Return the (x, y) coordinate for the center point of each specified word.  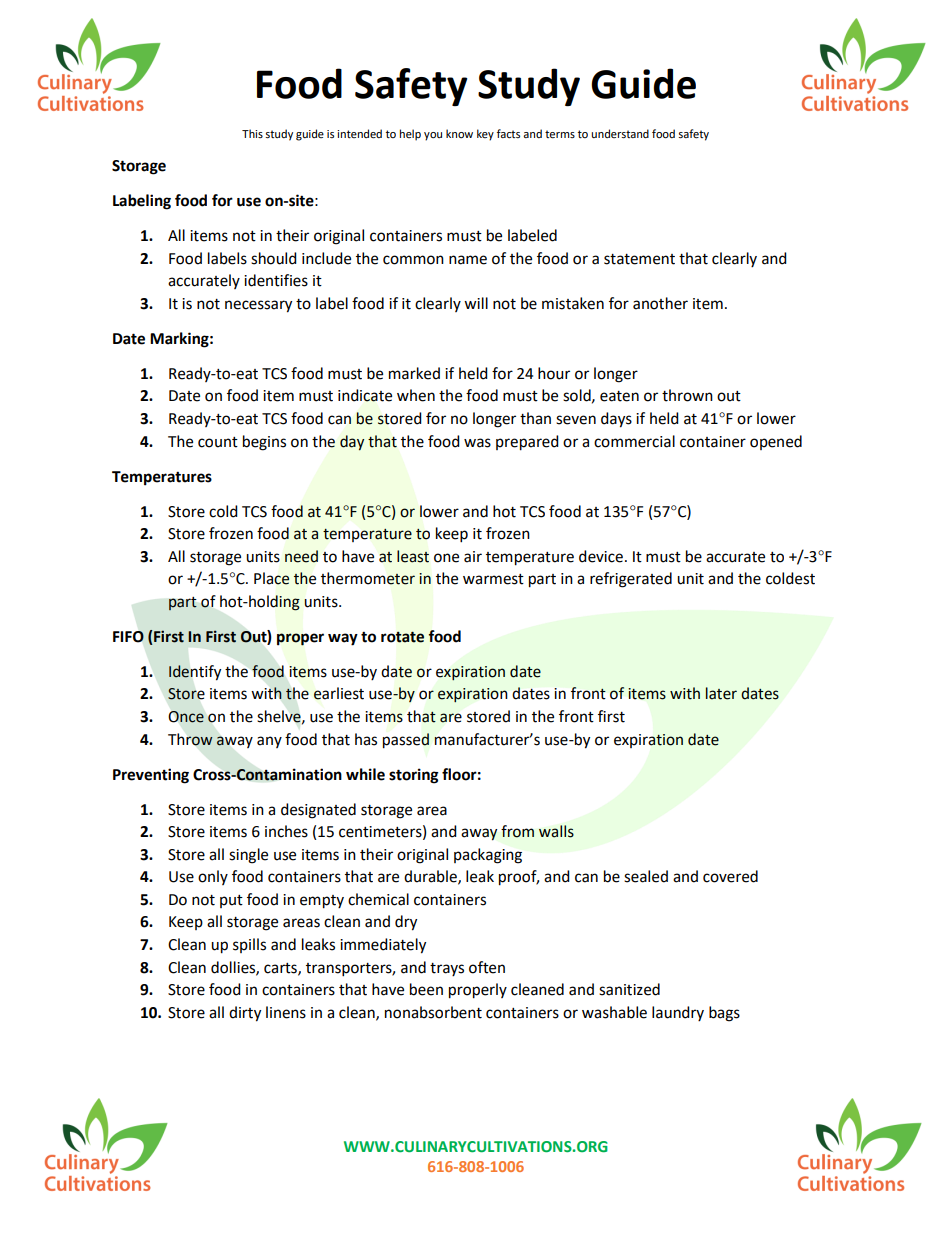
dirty (245, 1014)
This (252, 133)
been (426, 989)
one (446, 558)
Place (272, 578)
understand (620, 134)
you (433, 136)
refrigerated (631, 580)
